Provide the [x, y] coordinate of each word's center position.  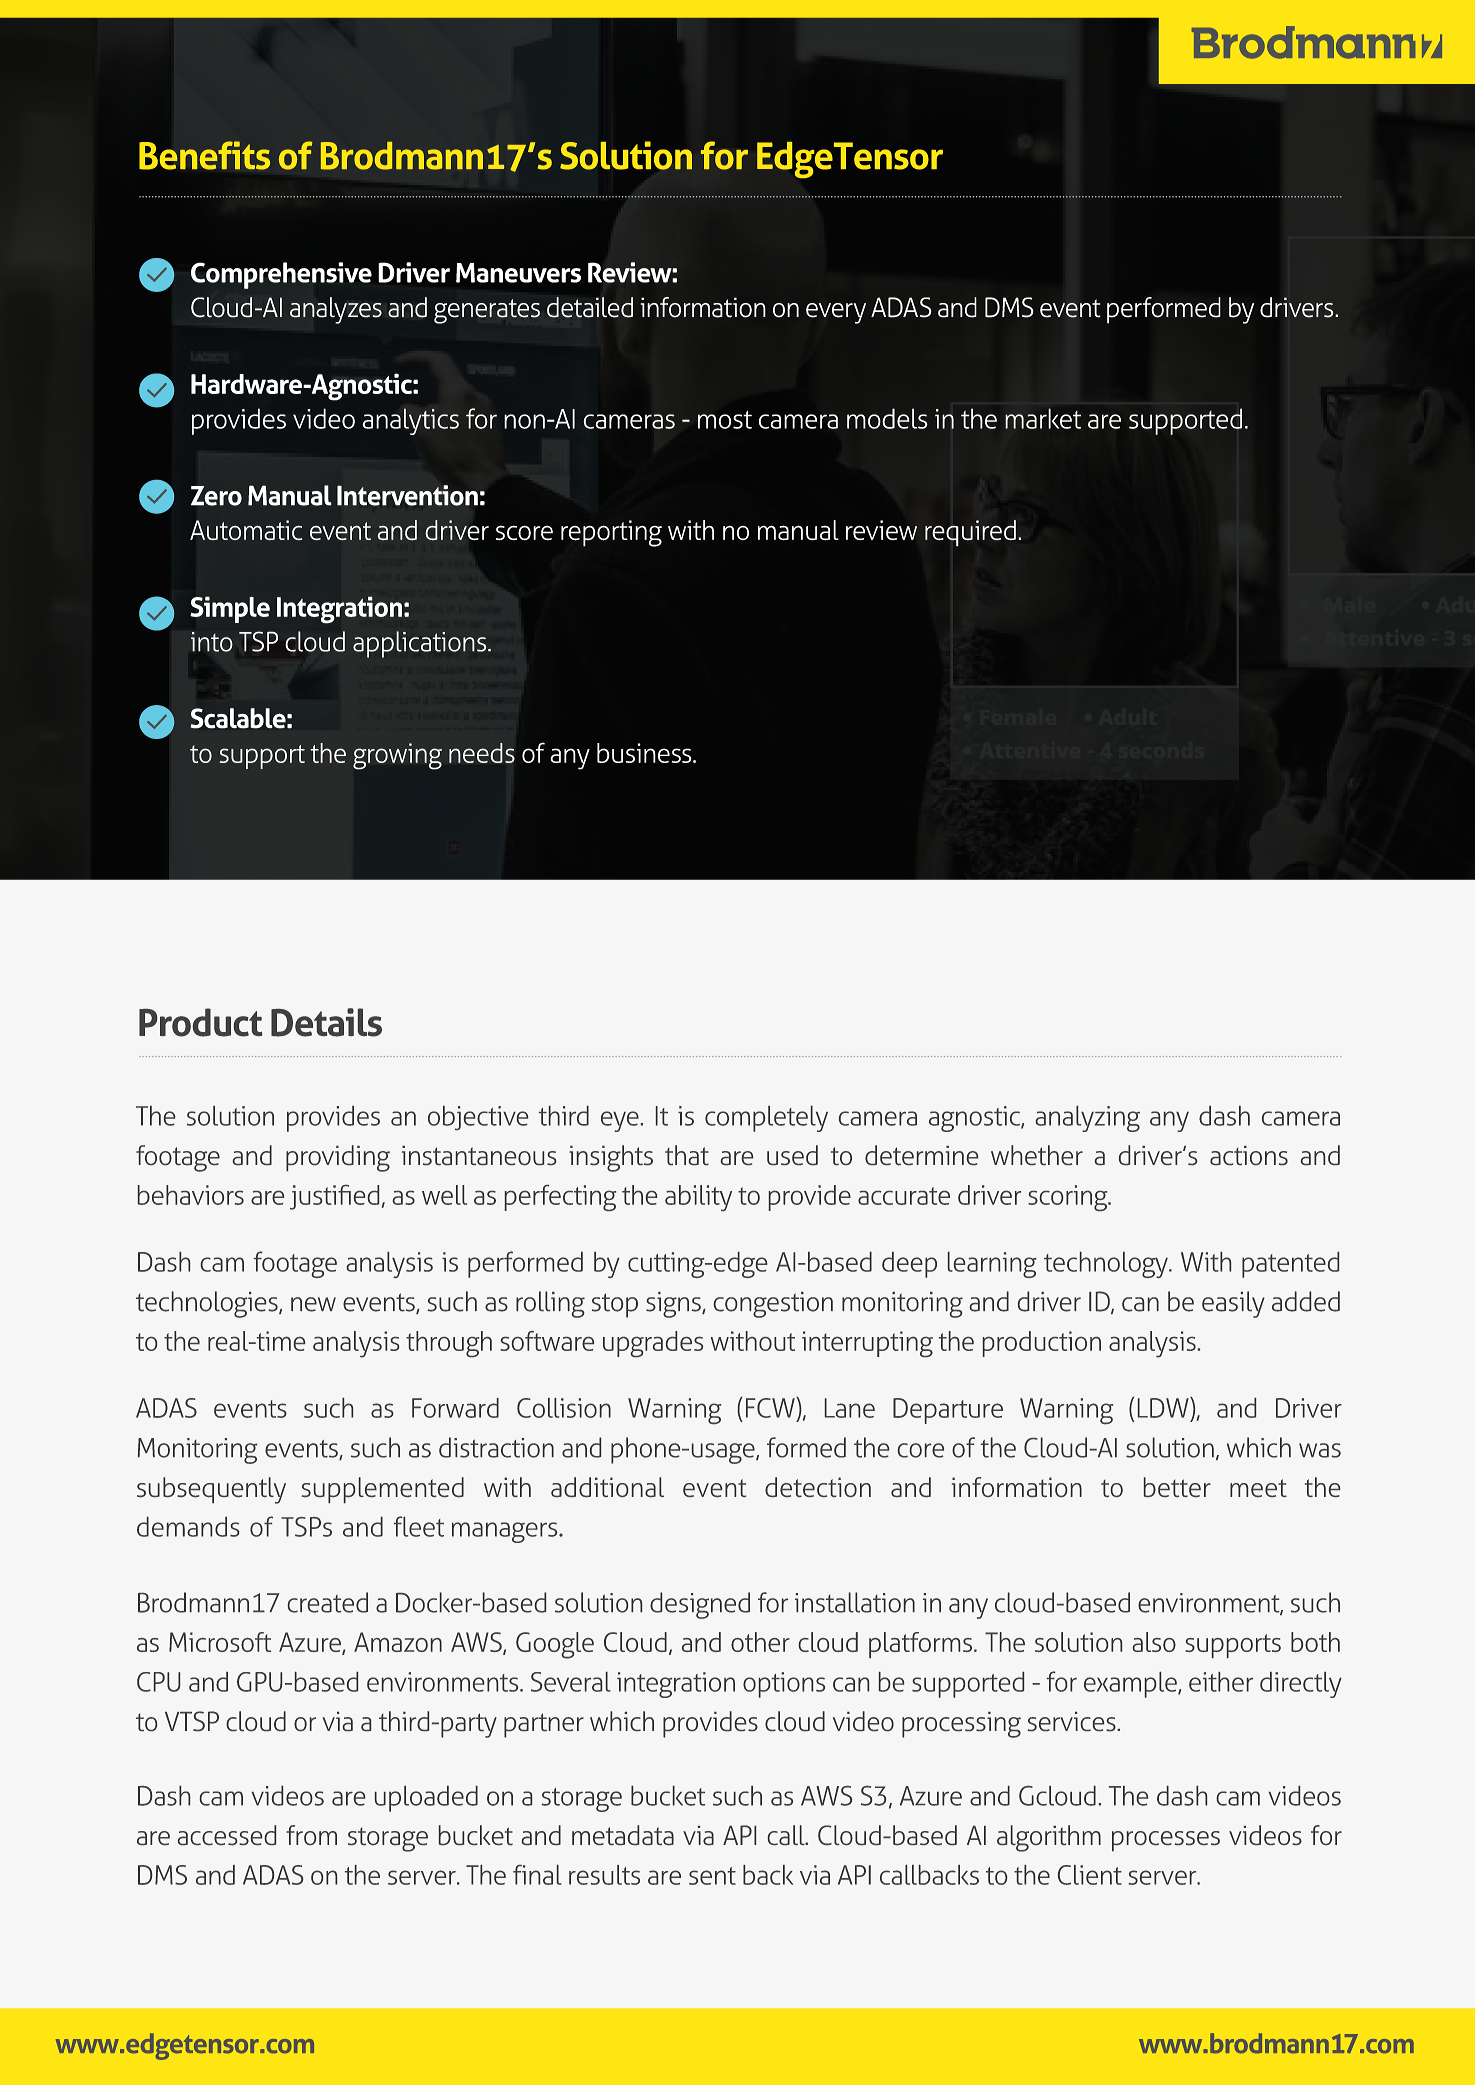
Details [326, 1022]
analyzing [1088, 1119]
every [836, 313]
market [1043, 418]
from [311, 1835]
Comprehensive [281, 275]
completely [766, 1119]
